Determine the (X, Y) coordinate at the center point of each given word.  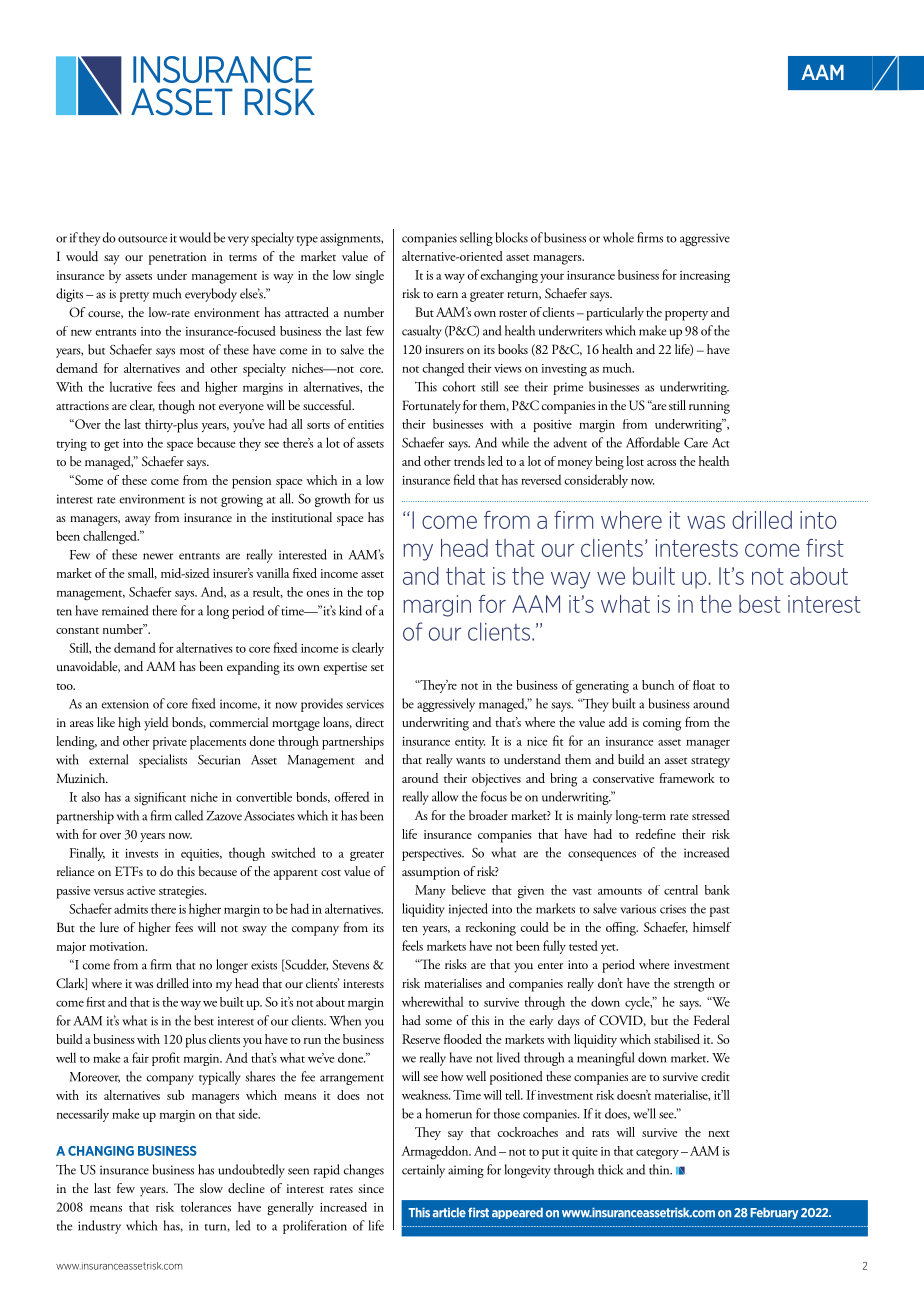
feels (412, 945)
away (138, 521)
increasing (705, 277)
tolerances (206, 1207)
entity (470, 743)
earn (447, 295)
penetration (177, 258)
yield (156, 724)
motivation (118, 946)
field (464, 479)
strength (694, 985)
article (449, 1213)
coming (662, 724)
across (661, 463)
